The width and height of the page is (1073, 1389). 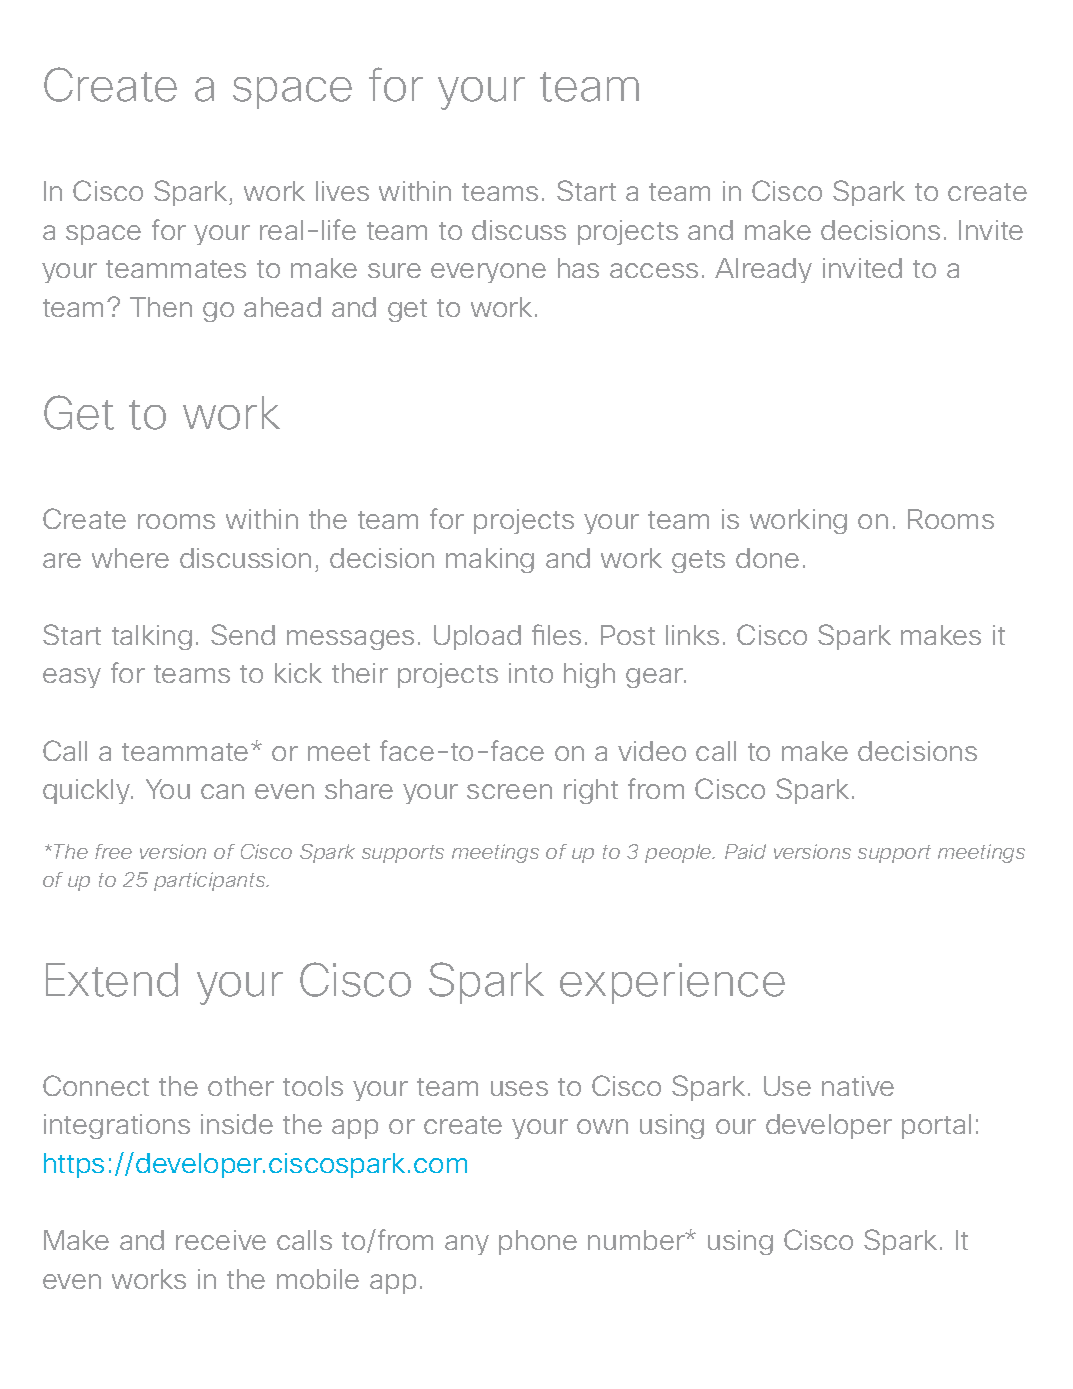 I want to click on phone, so click(x=538, y=1242).
